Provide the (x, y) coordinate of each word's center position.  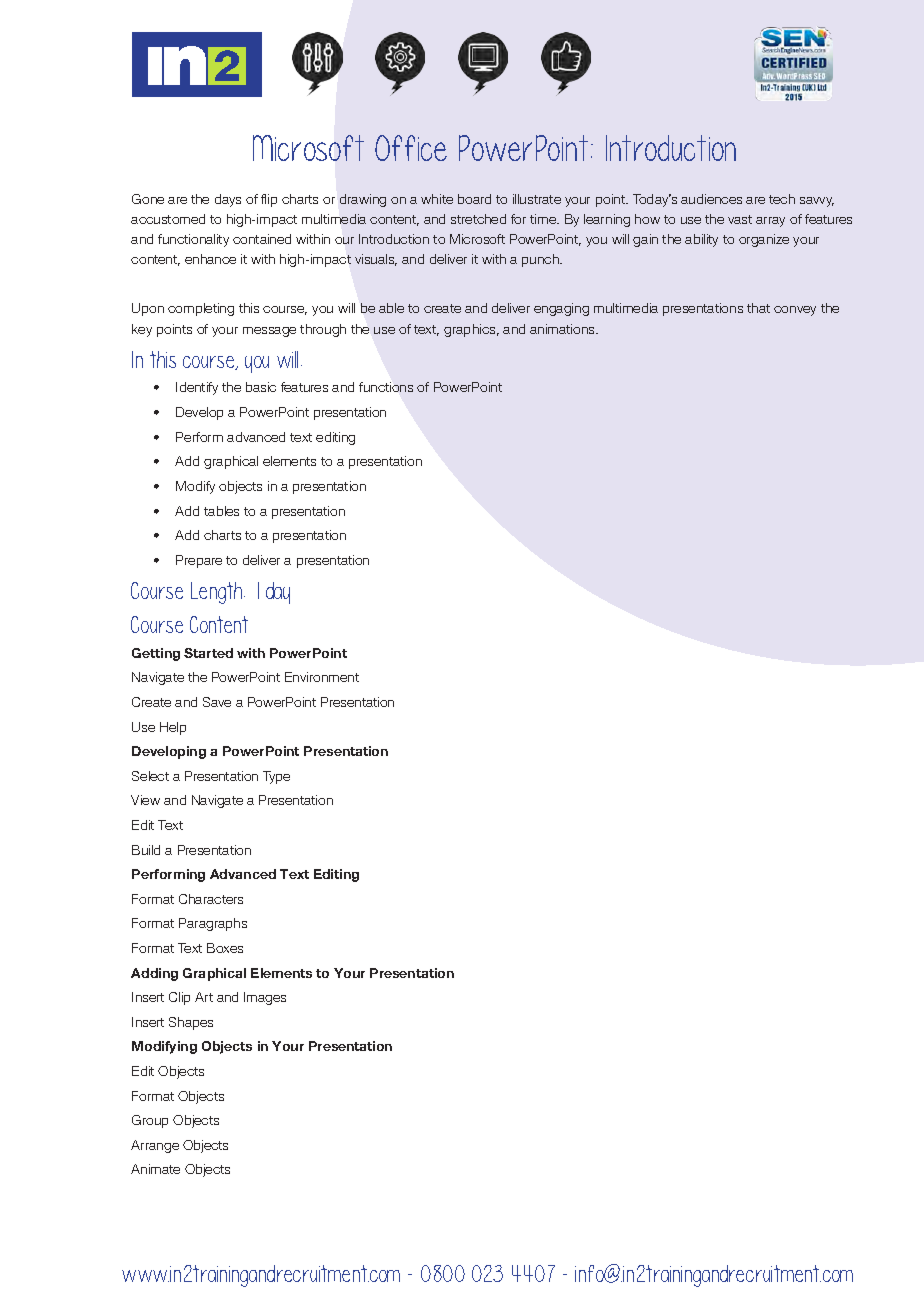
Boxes (225, 948)
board (474, 199)
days (228, 200)
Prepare (199, 561)
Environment (322, 677)
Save (217, 702)
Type (276, 777)
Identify (197, 388)
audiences (711, 199)
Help (173, 728)
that (758, 308)
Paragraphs (213, 924)
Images (265, 998)
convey (795, 311)
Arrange (155, 1146)
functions (386, 387)
